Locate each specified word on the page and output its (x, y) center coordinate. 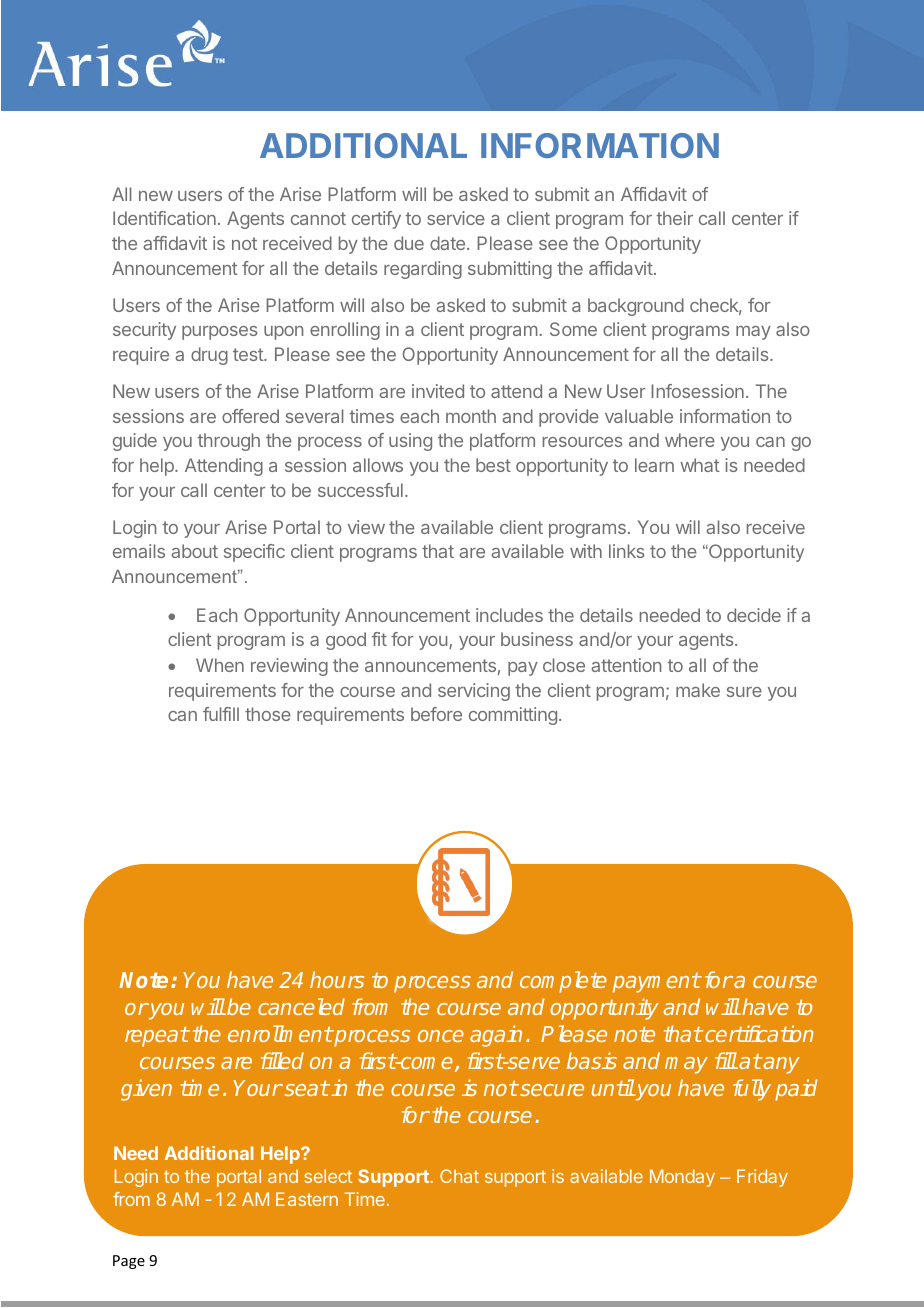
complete (563, 982)
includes (509, 615)
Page (129, 1262)
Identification (164, 218)
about (194, 551)
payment (656, 983)
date (449, 243)
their (675, 218)
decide (754, 615)
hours (337, 979)
